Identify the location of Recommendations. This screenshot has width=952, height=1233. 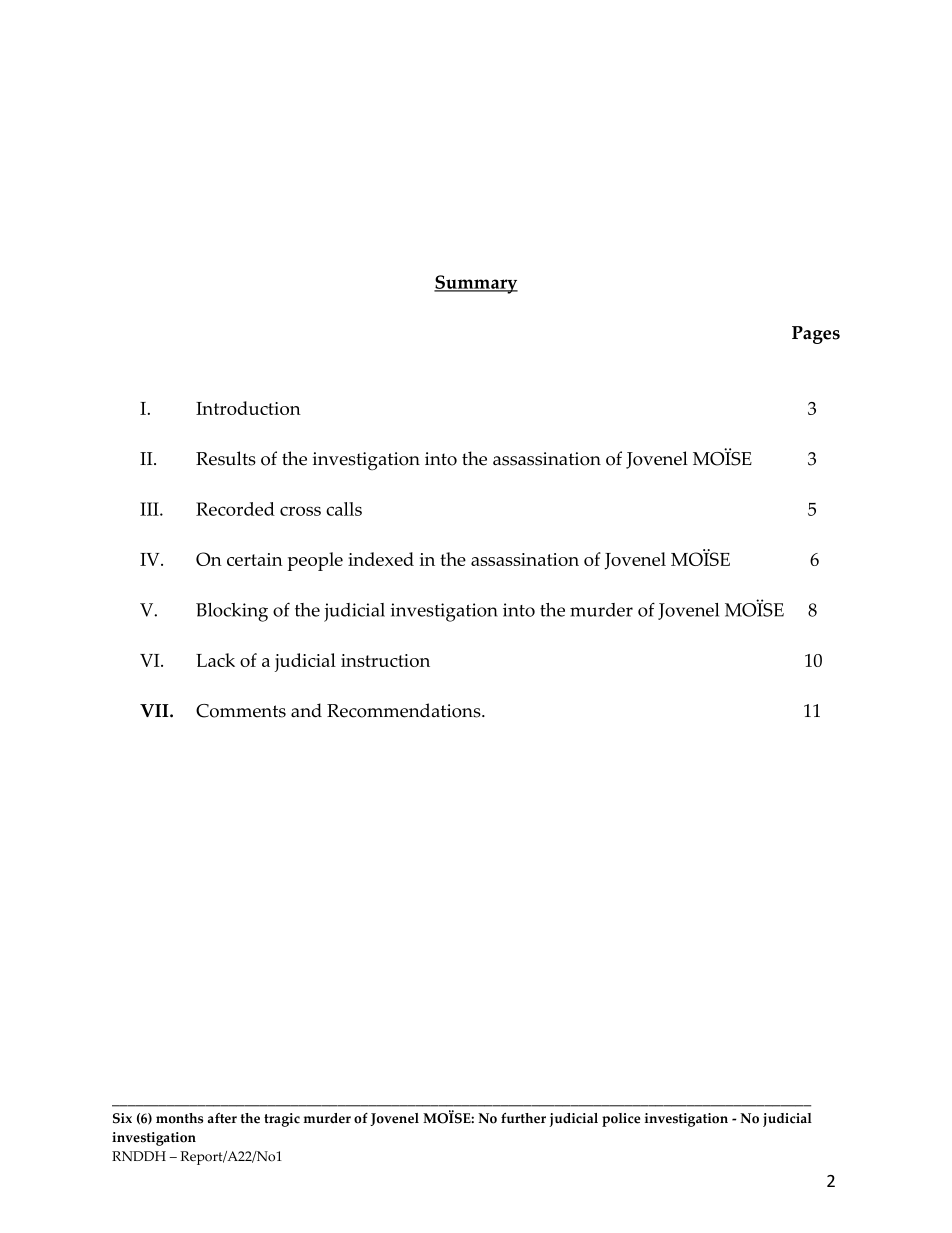
(405, 710).
